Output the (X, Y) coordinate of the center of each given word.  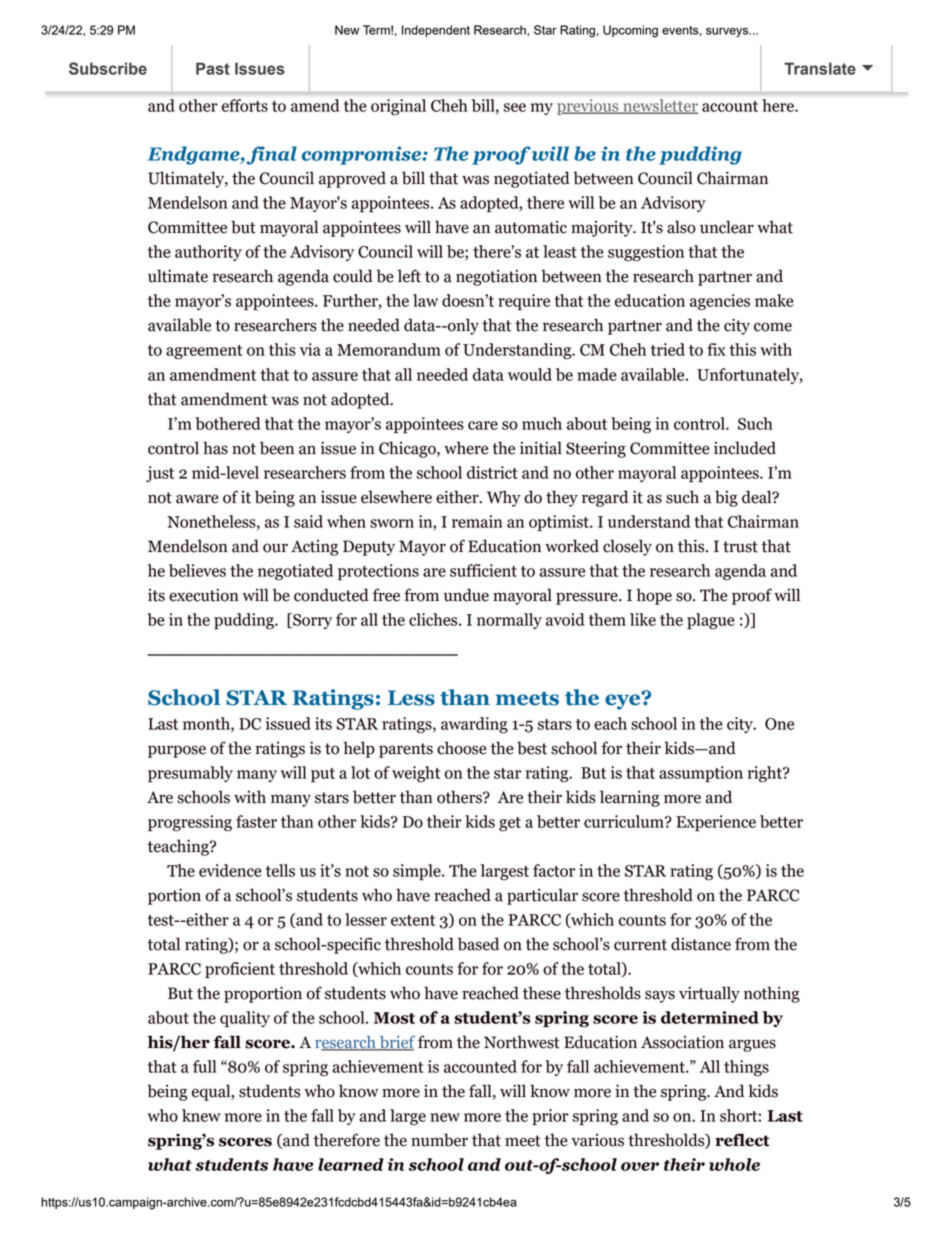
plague (711, 621)
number (439, 1140)
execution (204, 595)
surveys (728, 32)
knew (201, 1115)
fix (716, 349)
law (425, 300)
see (515, 107)
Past (213, 68)
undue (466, 595)
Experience (716, 823)
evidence (230, 870)
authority (208, 253)
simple (418, 872)
